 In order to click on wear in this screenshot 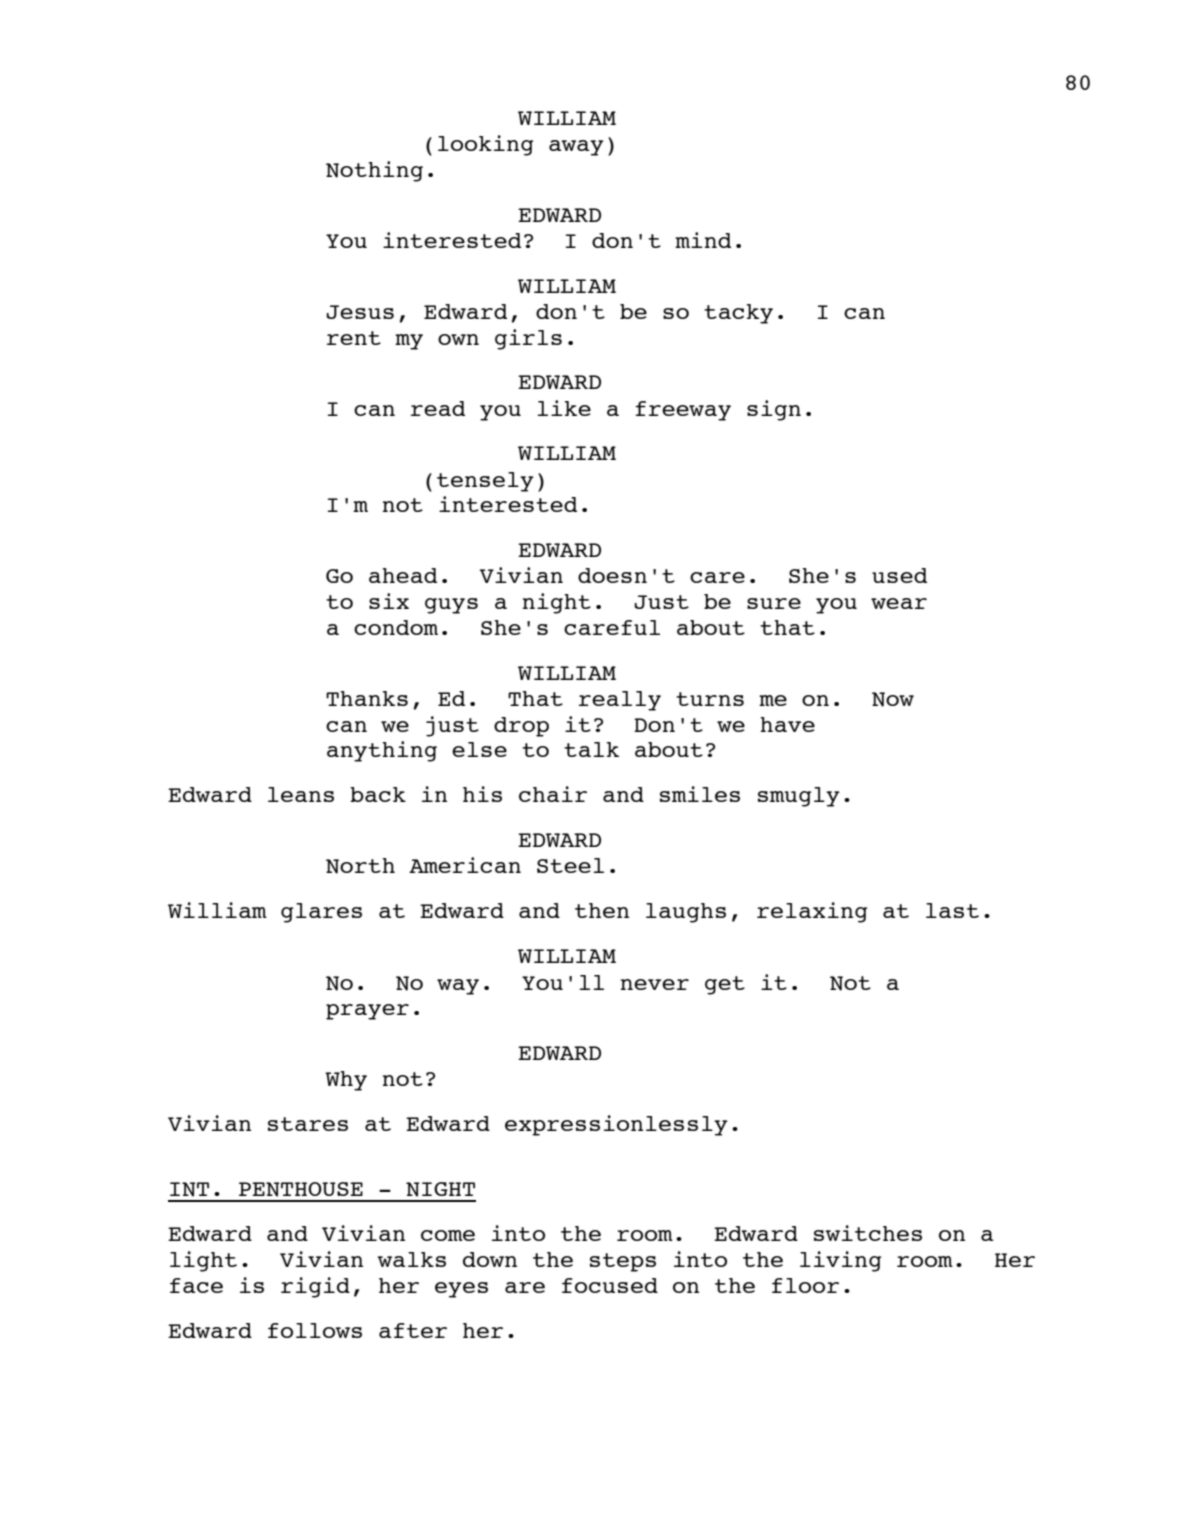, I will do `click(899, 603)`.
